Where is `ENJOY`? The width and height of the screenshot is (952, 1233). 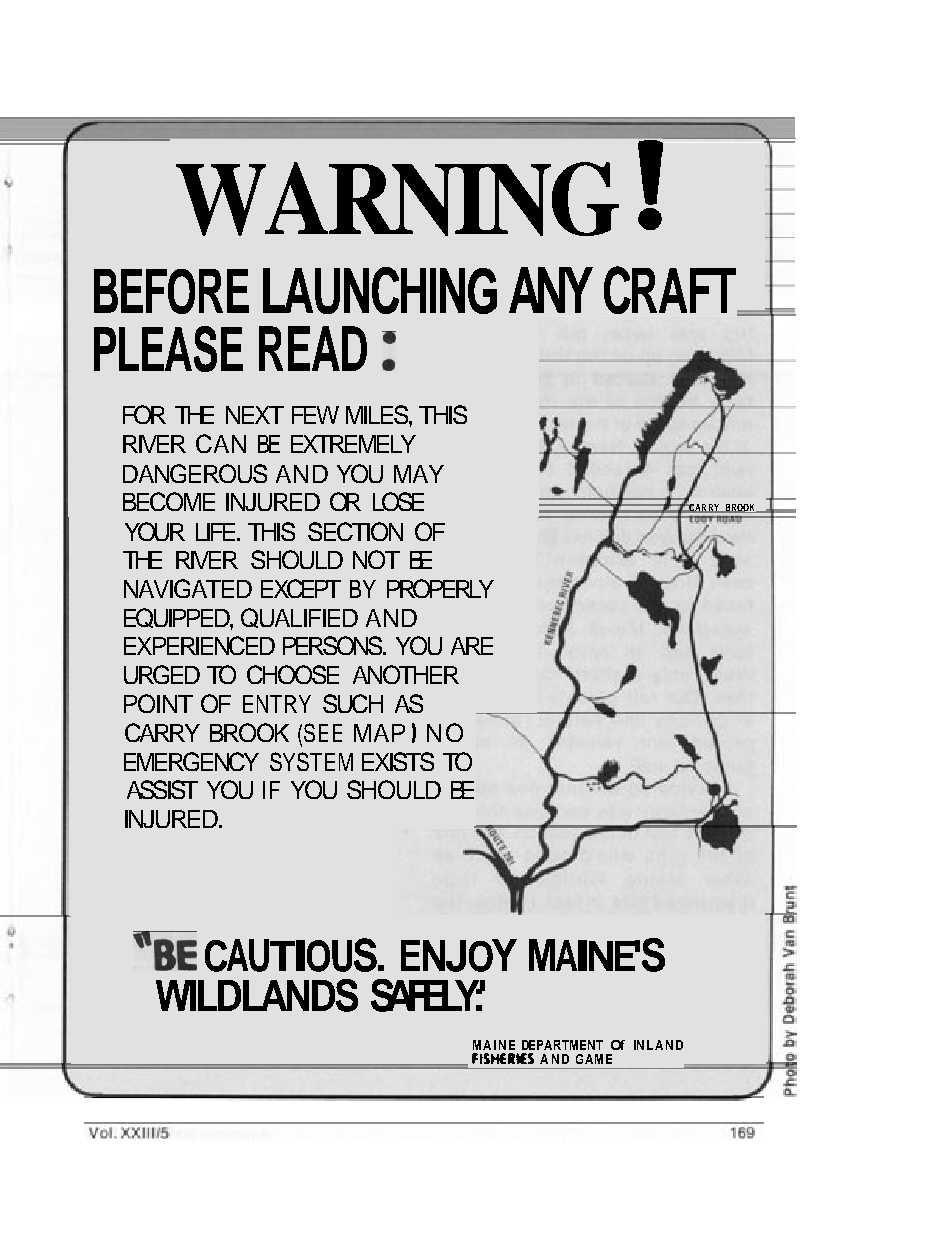
ENJOY is located at coordinates (459, 955).
